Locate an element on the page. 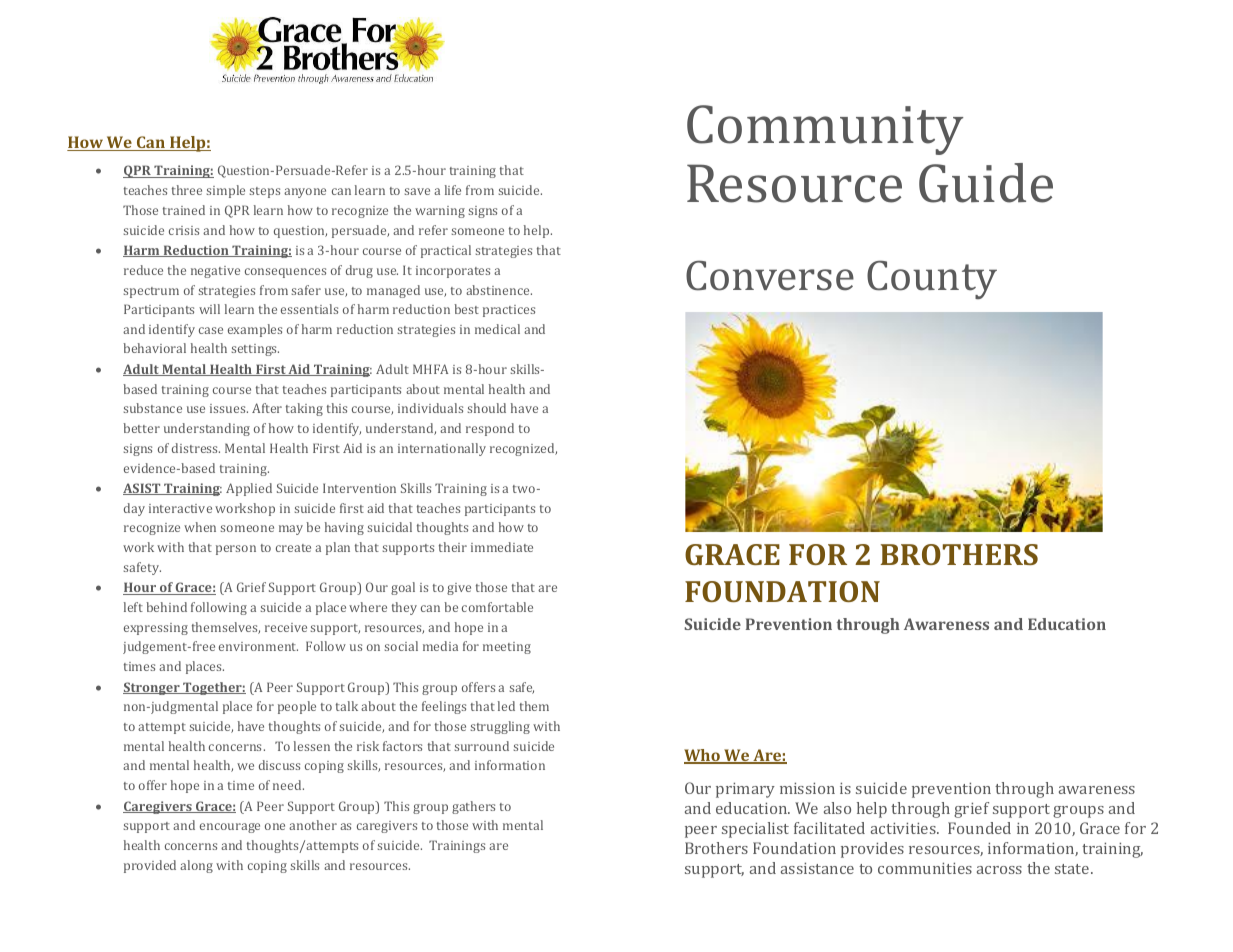  receive is located at coordinates (286, 627).
